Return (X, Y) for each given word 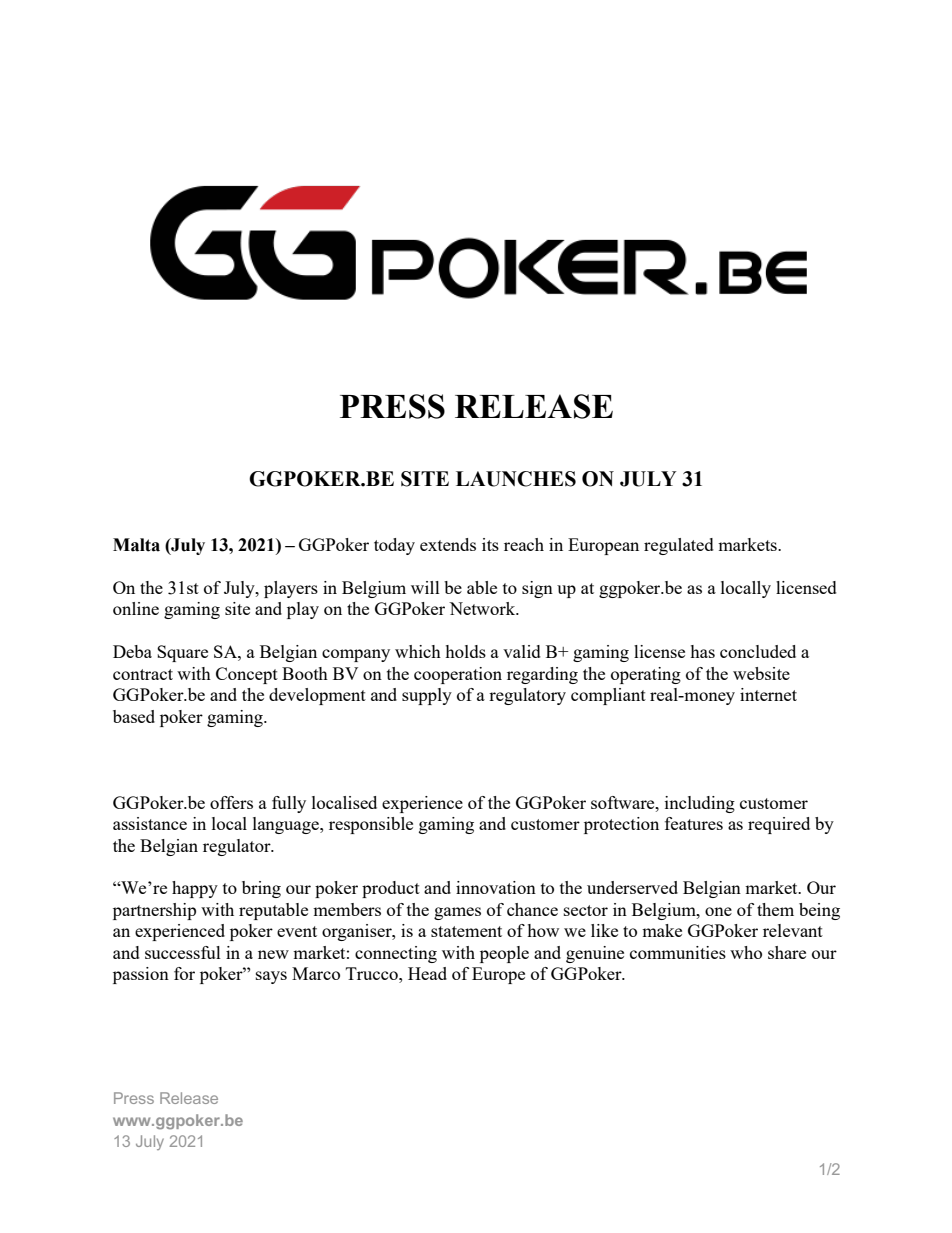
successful (183, 952)
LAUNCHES (516, 479)
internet (768, 694)
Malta (136, 545)
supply (427, 696)
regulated (679, 546)
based (134, 716)
